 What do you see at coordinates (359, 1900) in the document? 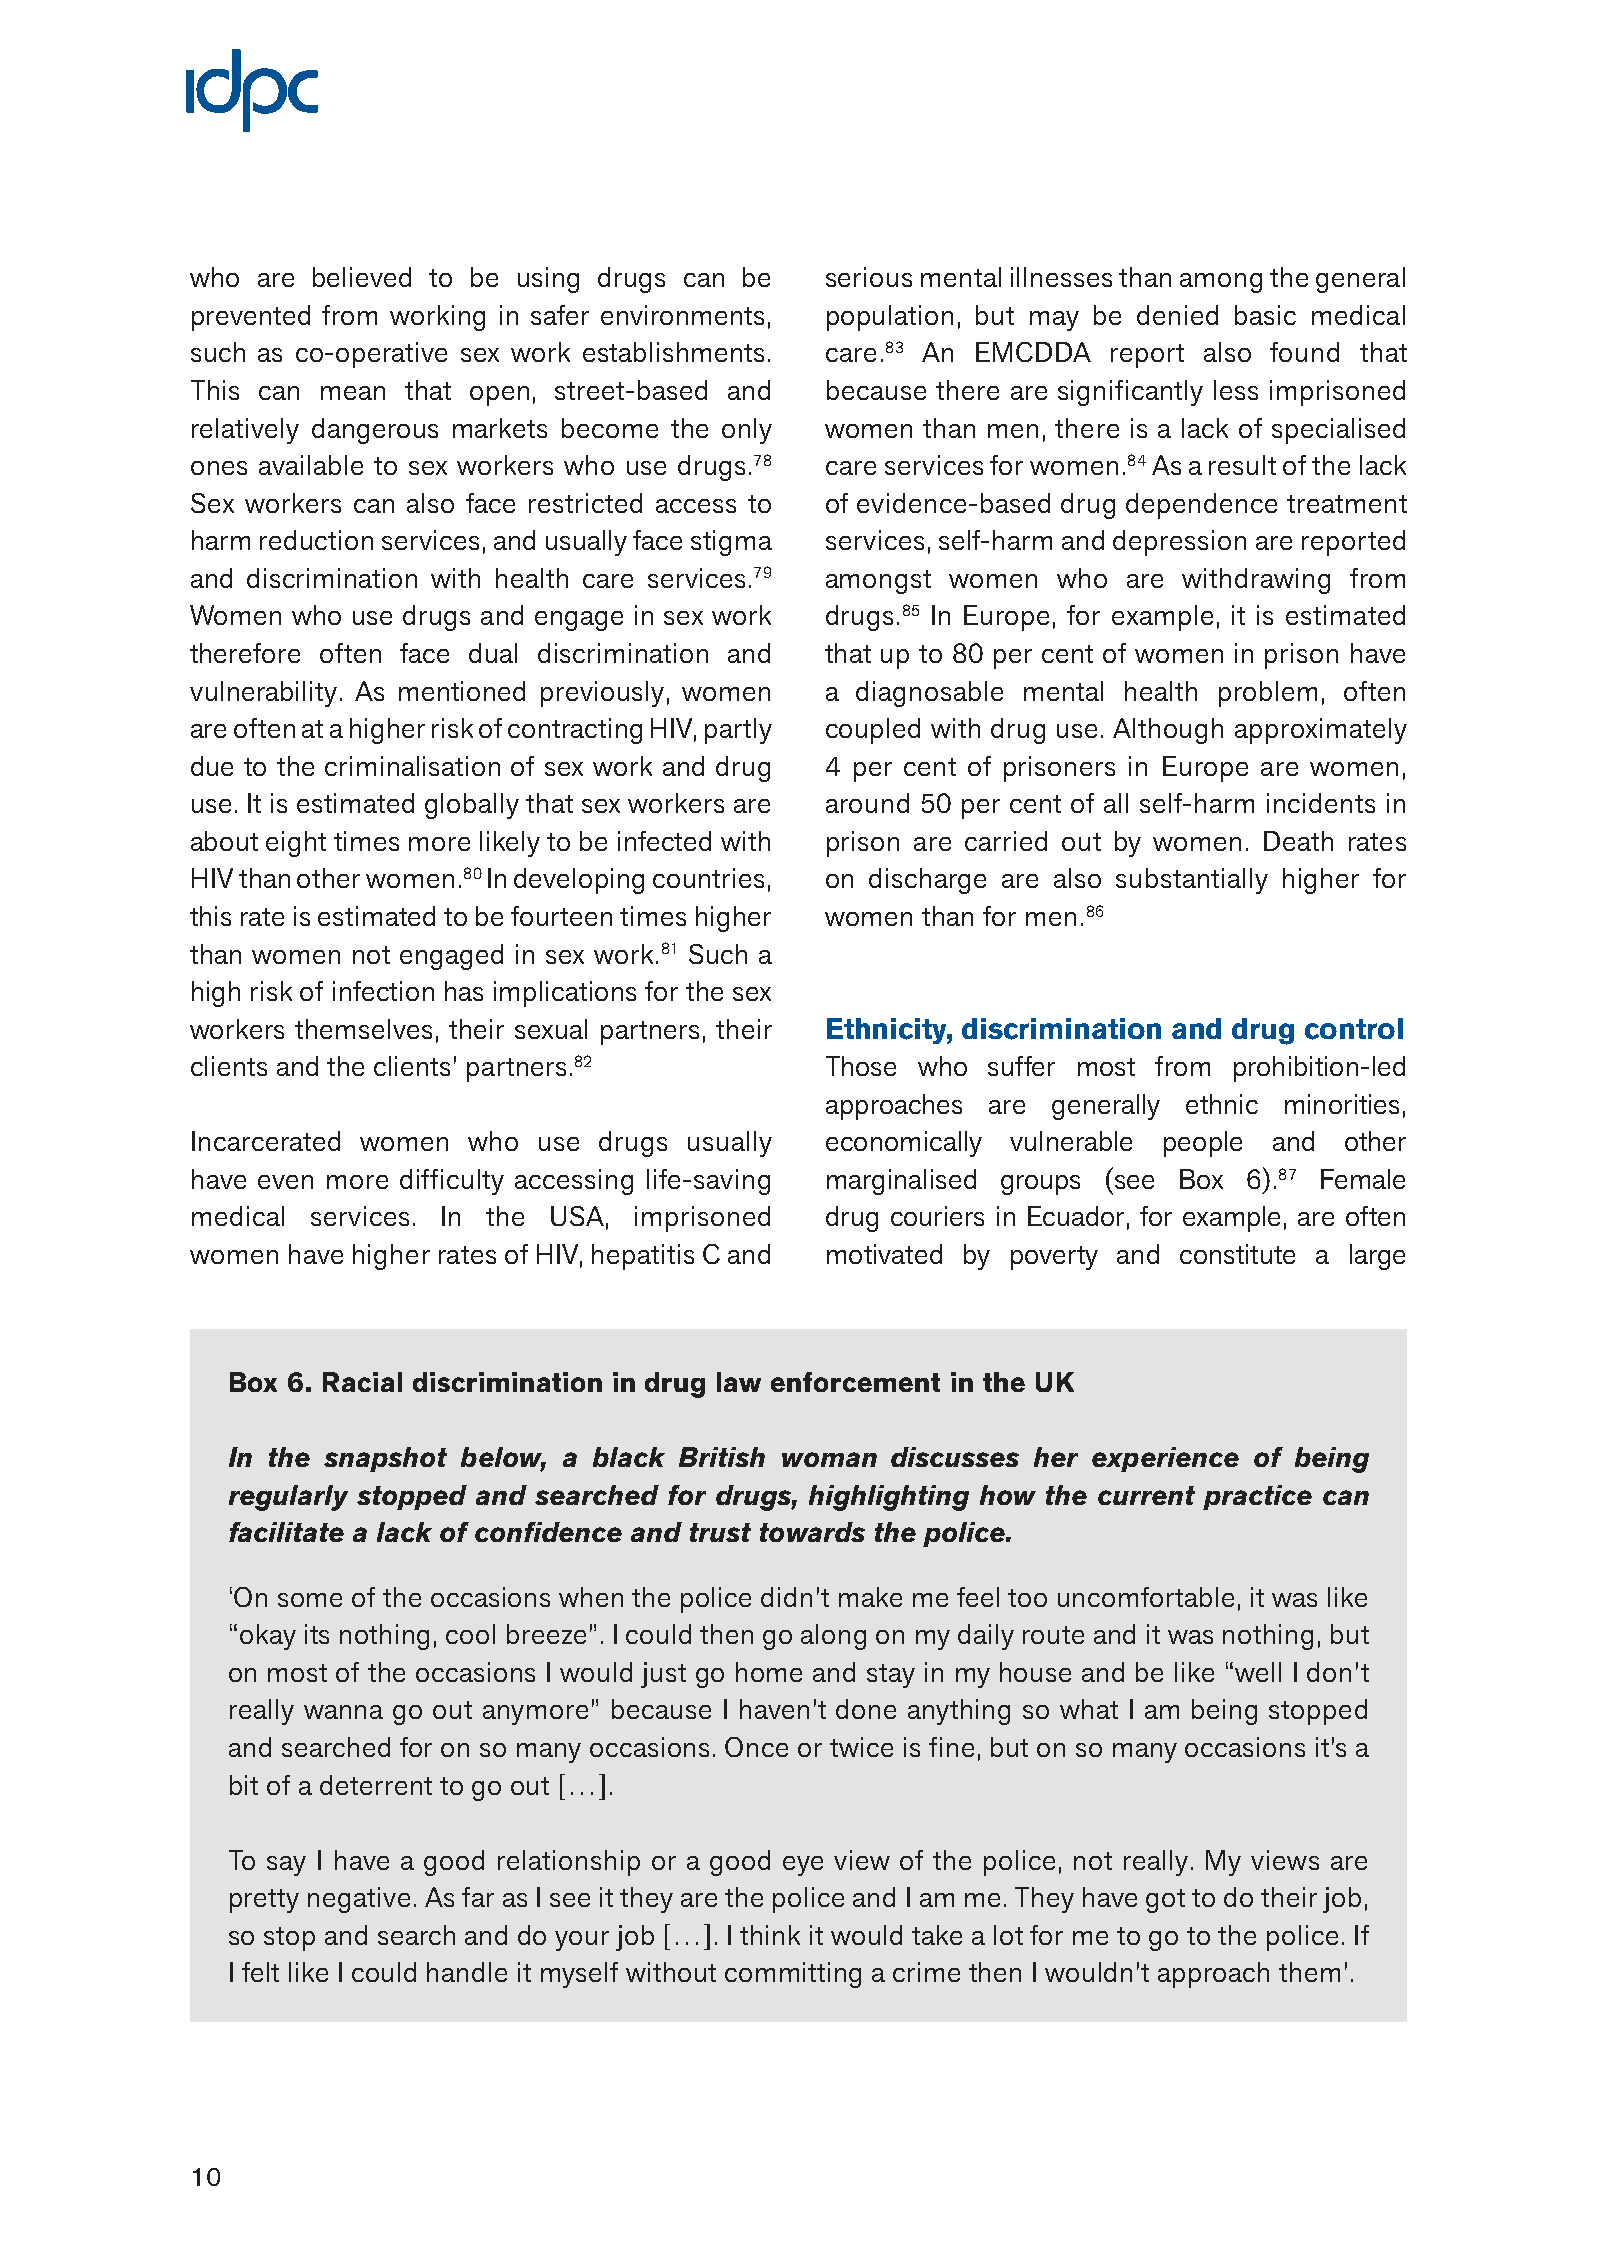
I see `negative` at bounding box center [359, 1900].
